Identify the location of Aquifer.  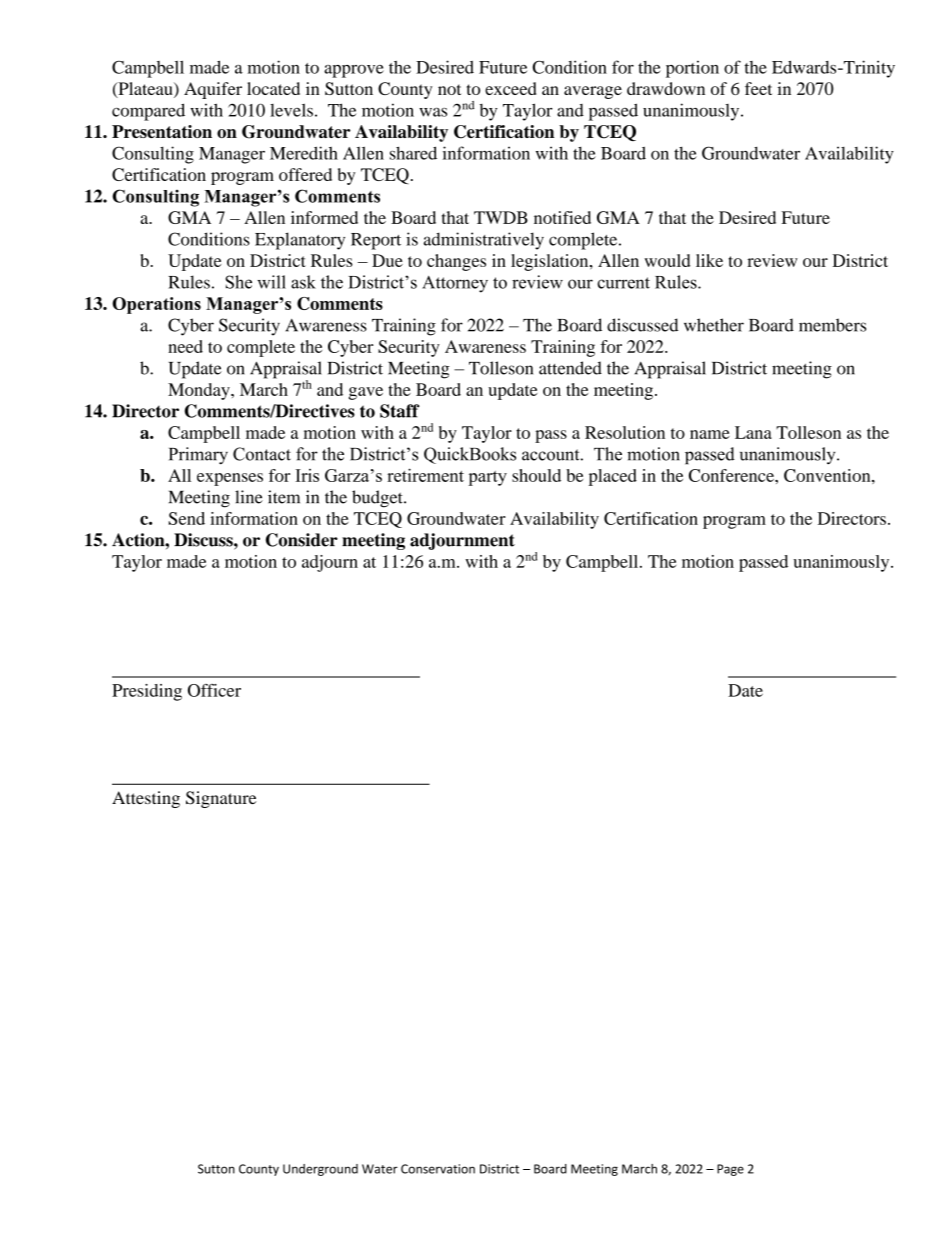
(213, 90).
